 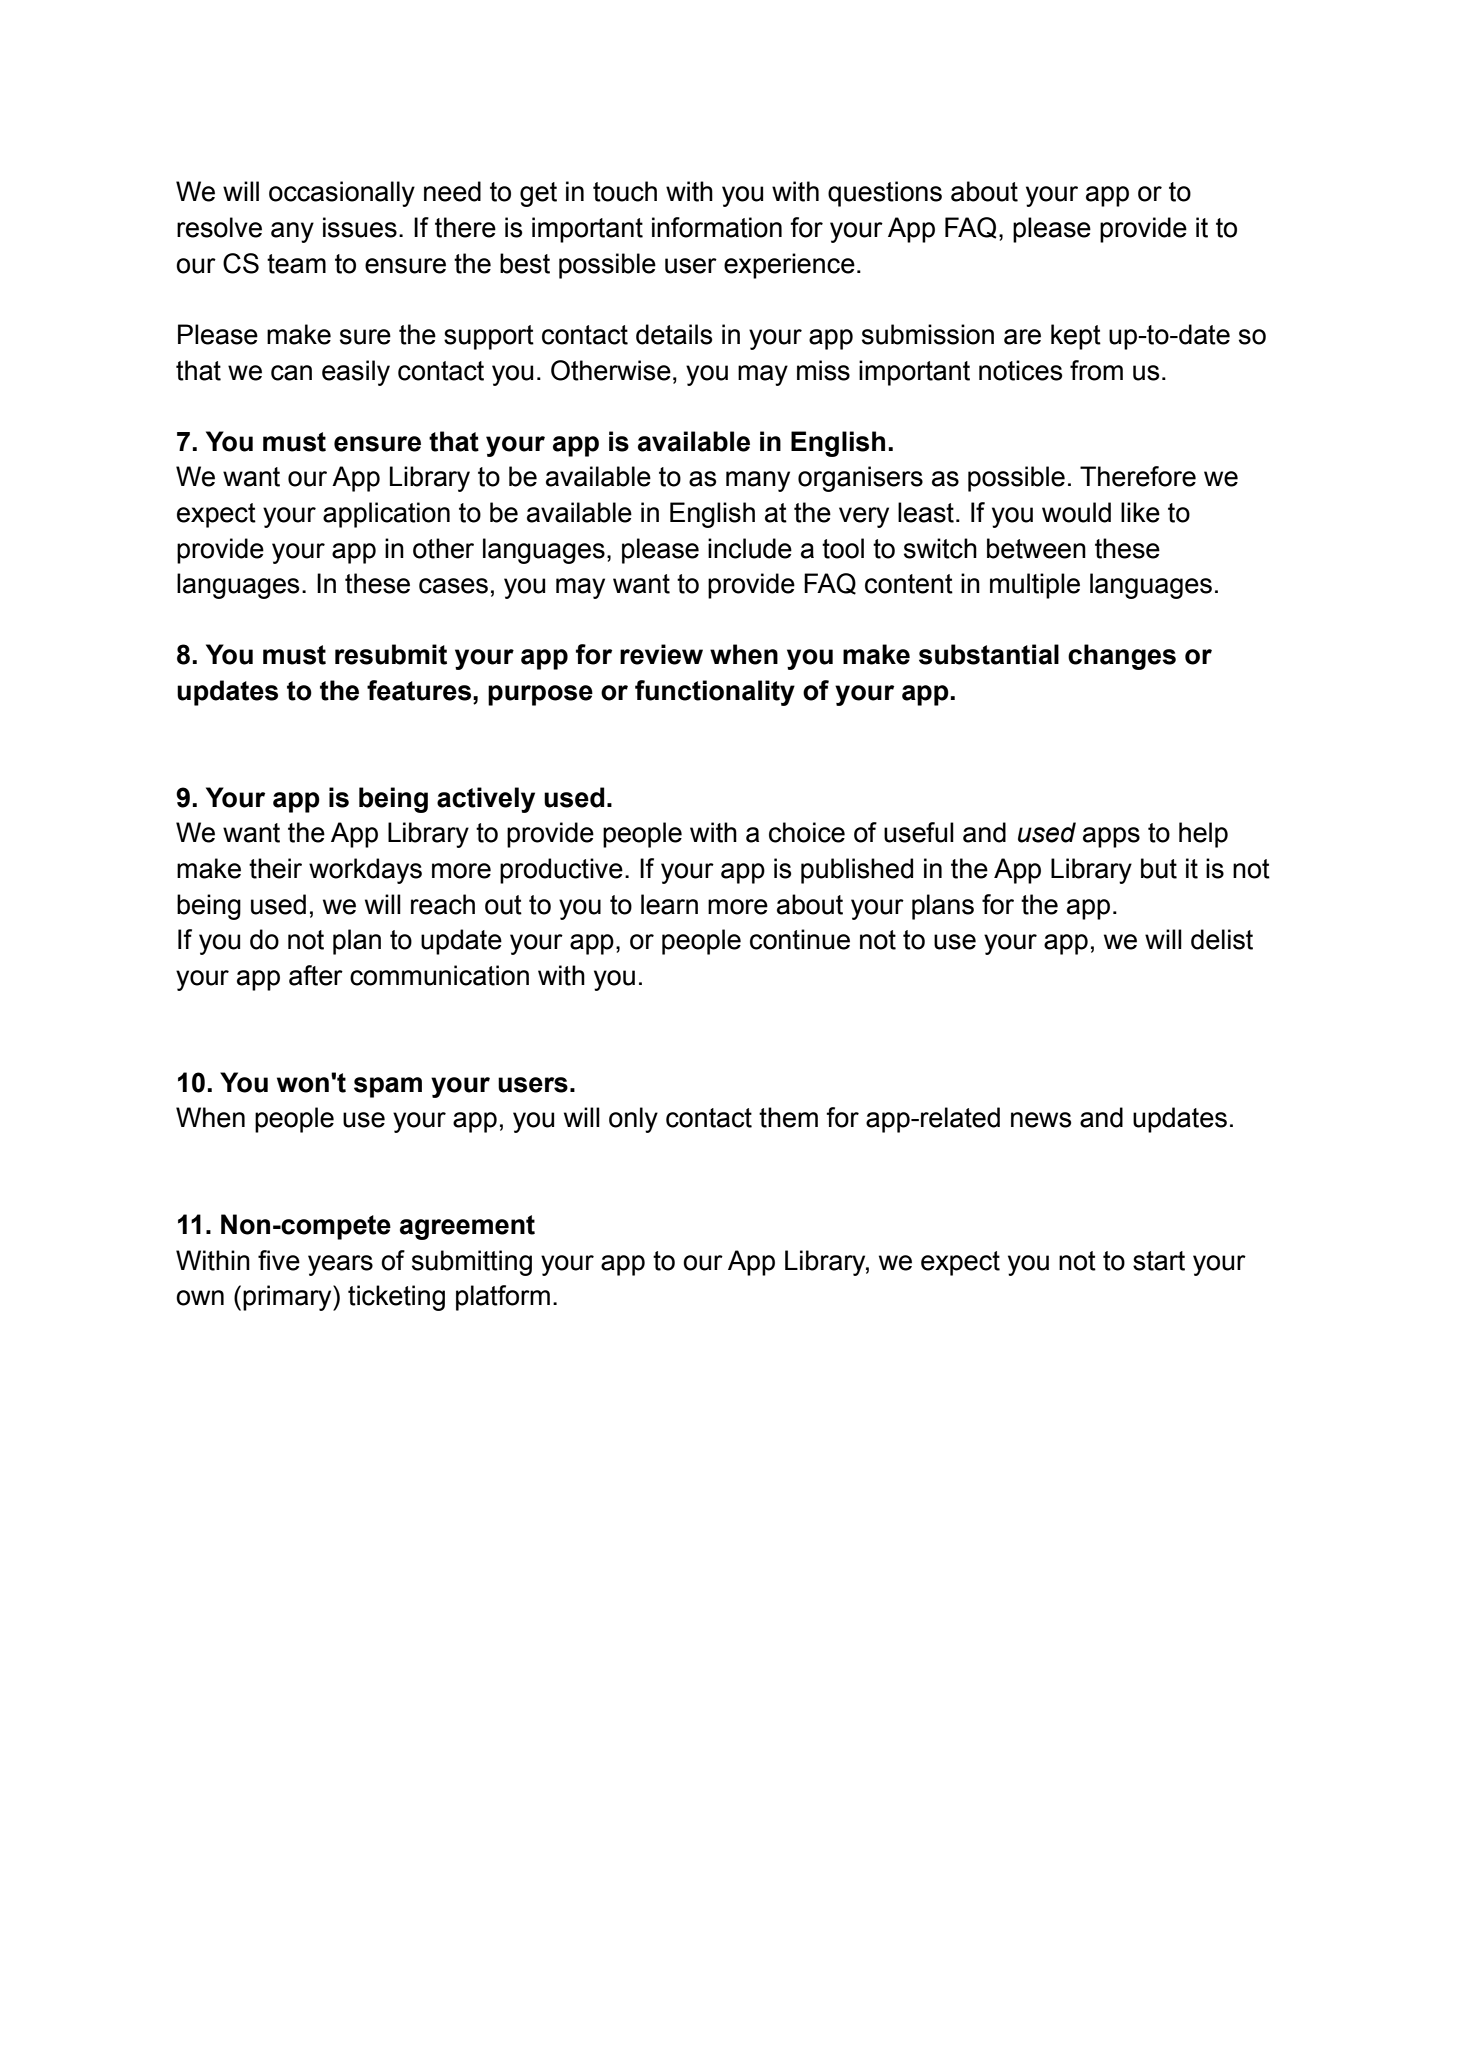 What do you see at coordinates (503, 1298) in the document?
I see `platform` at bounding box center [503, 1298].
